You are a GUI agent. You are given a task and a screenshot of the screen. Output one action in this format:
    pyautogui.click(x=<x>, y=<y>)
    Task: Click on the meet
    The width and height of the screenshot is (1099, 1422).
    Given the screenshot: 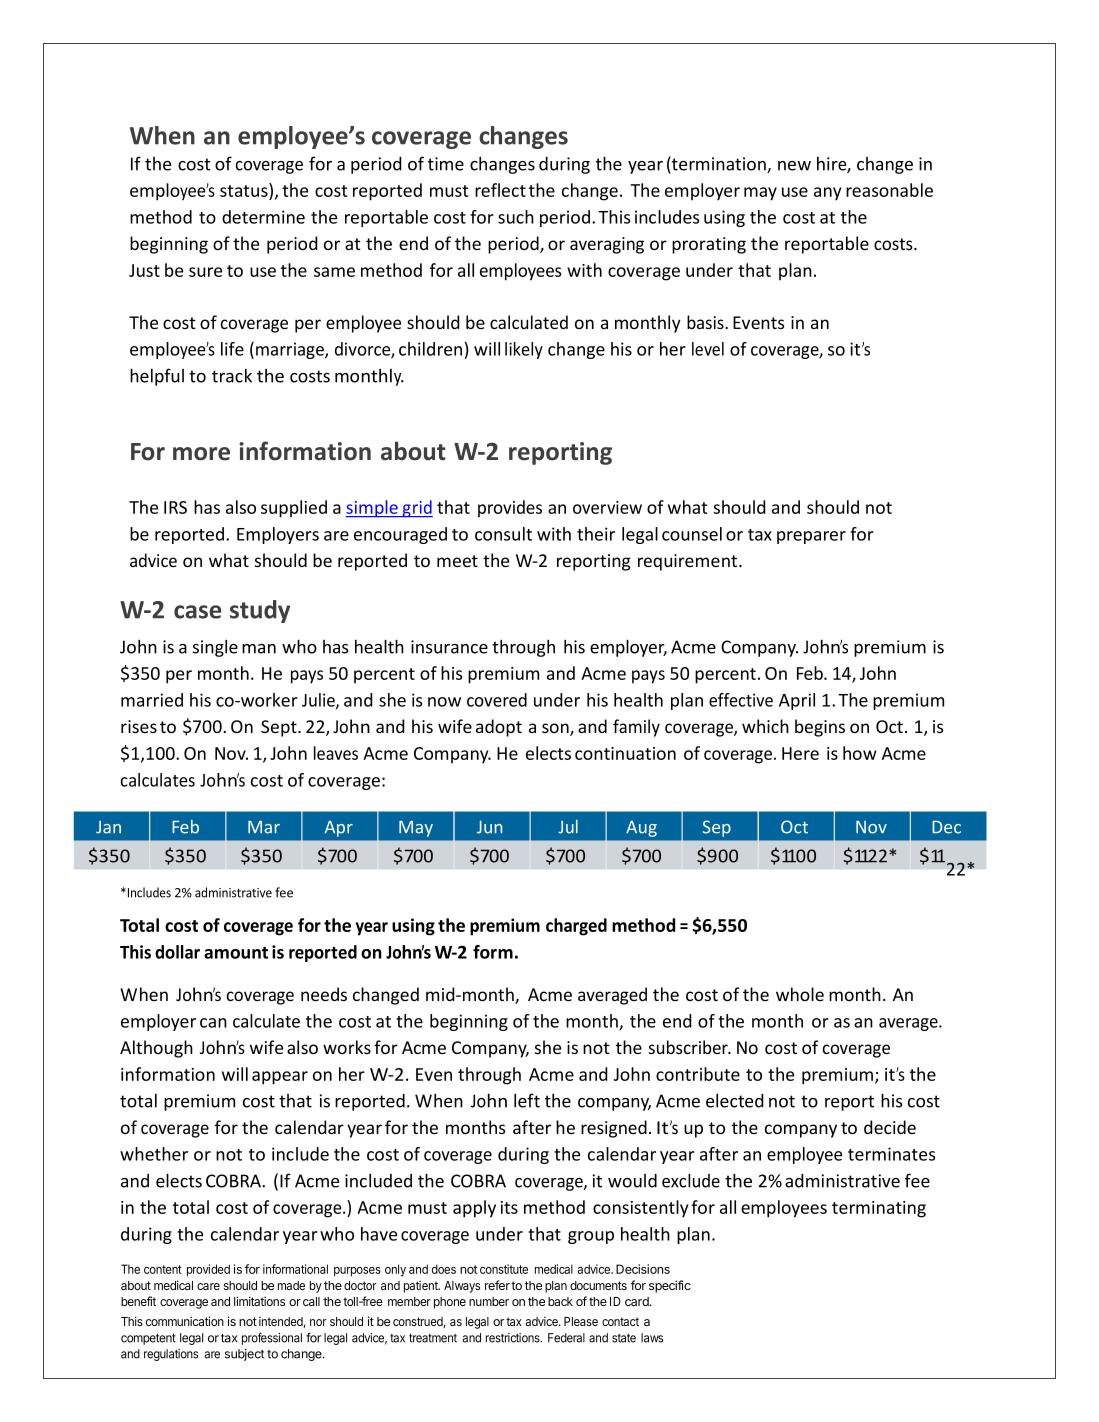 What is the action you would take?
    pyautogui.click(x=457, y=561)
